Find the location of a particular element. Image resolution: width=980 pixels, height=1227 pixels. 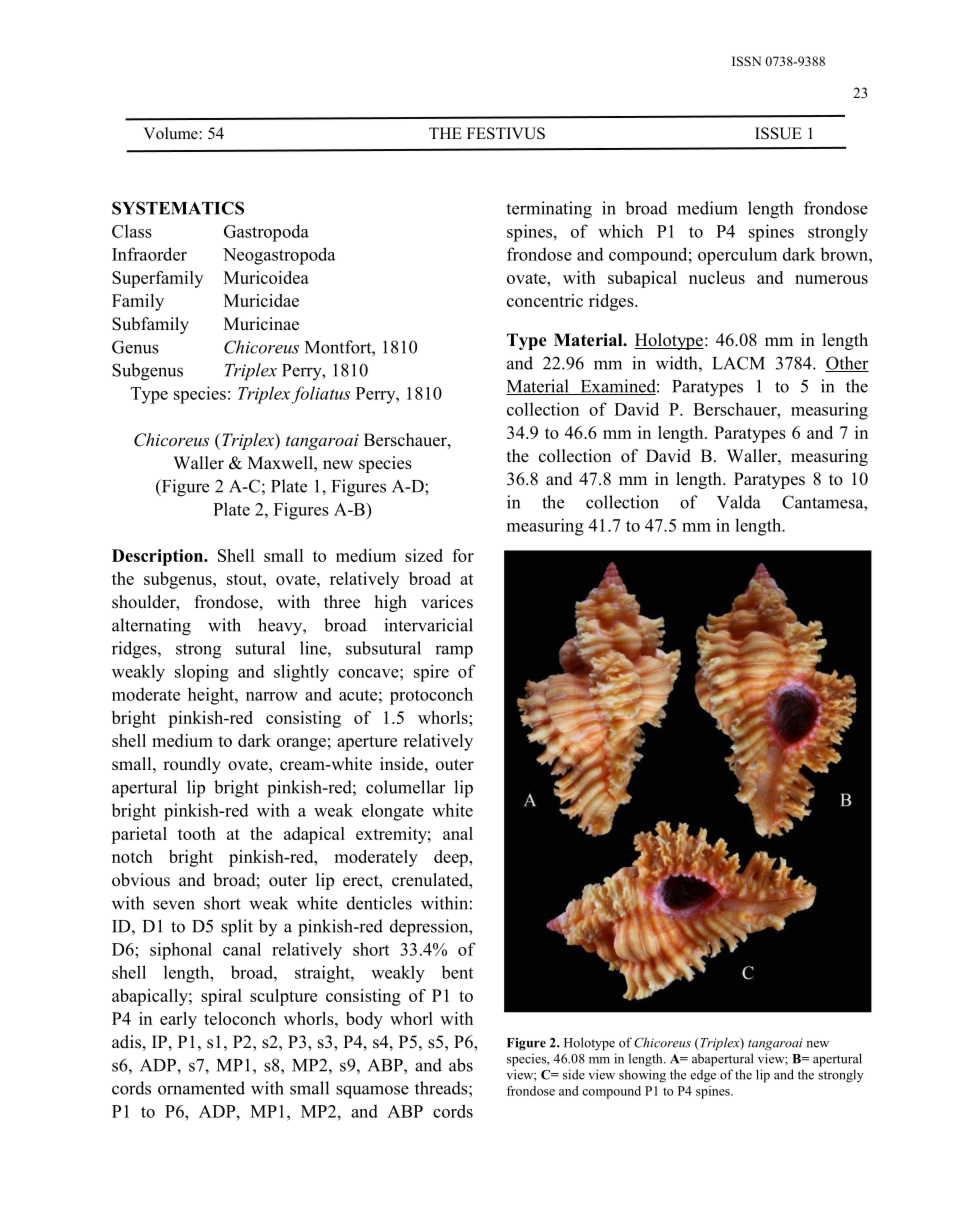

abs is located at coordinates (461, 1065).
